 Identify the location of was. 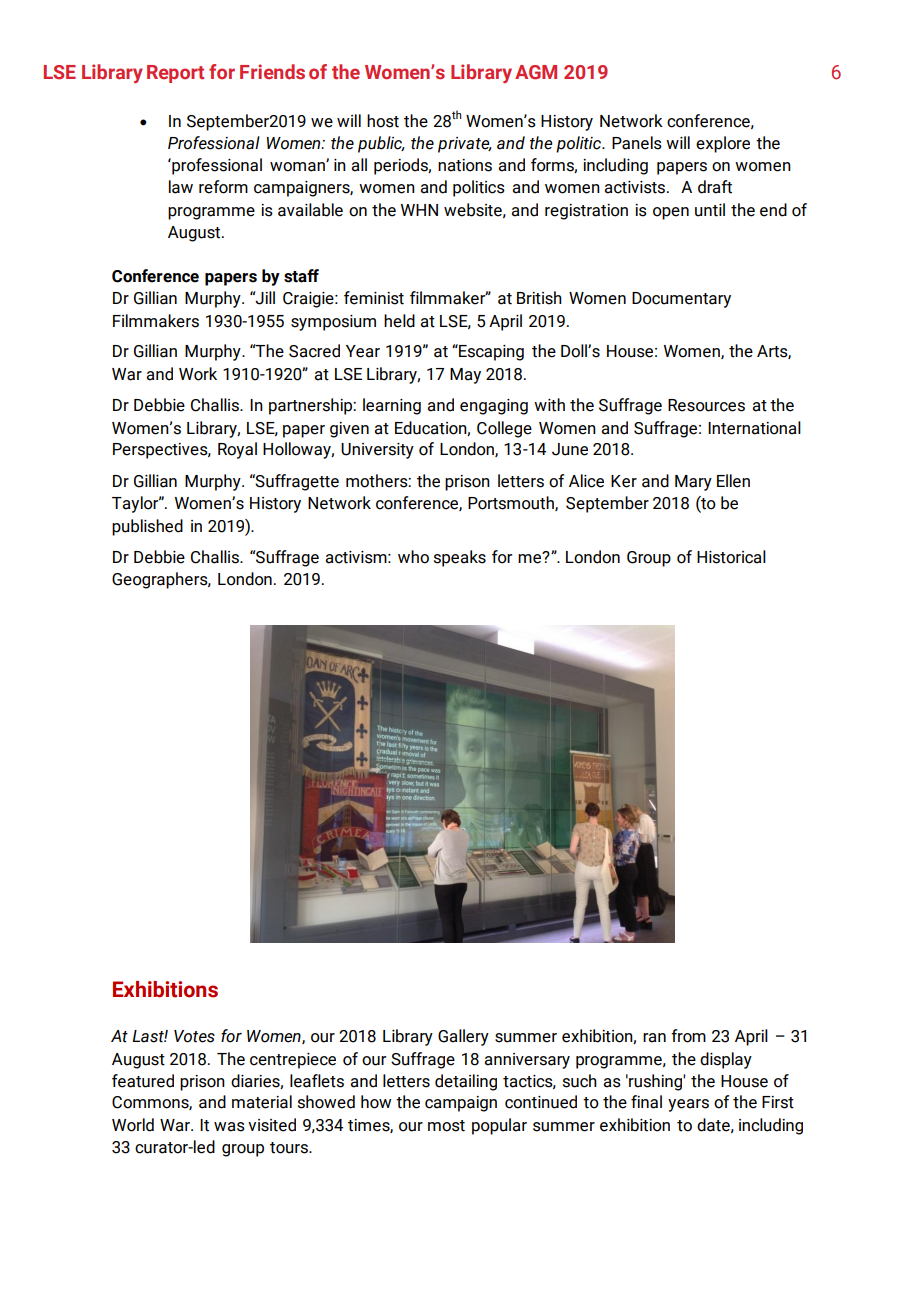
(229, 1127).
